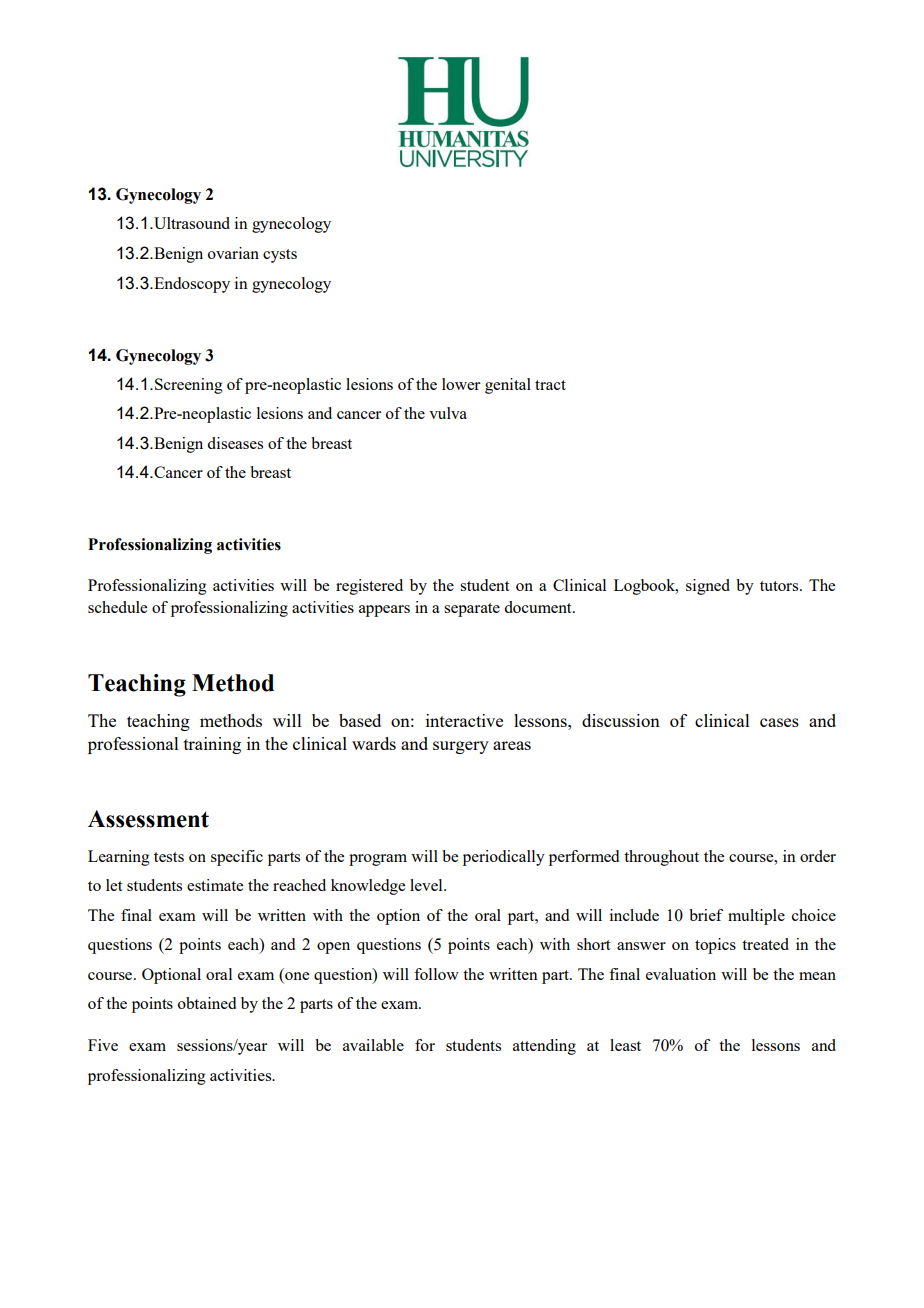 This page has width=924, height=1308. Describe the element at coordinates (207, 1003) in the page. I see `obtained` at that location.
